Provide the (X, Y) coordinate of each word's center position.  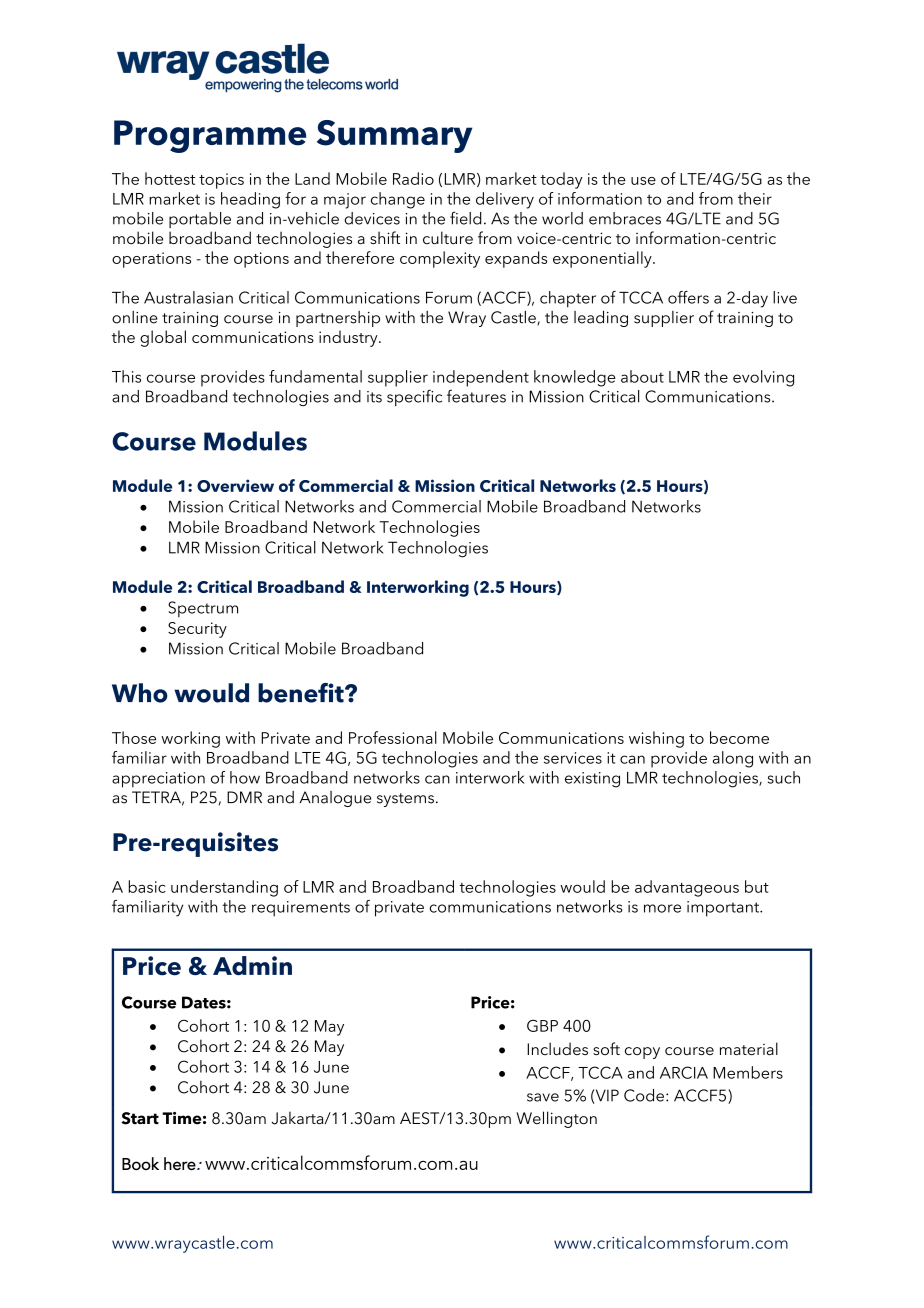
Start (140, 1118)
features (476, 396)
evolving (763, 378)
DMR (244, 797)
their (755, 198)
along (733, 759)
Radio (413, 178)
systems (405, 800)
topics (221, 181)
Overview (235, 485)
